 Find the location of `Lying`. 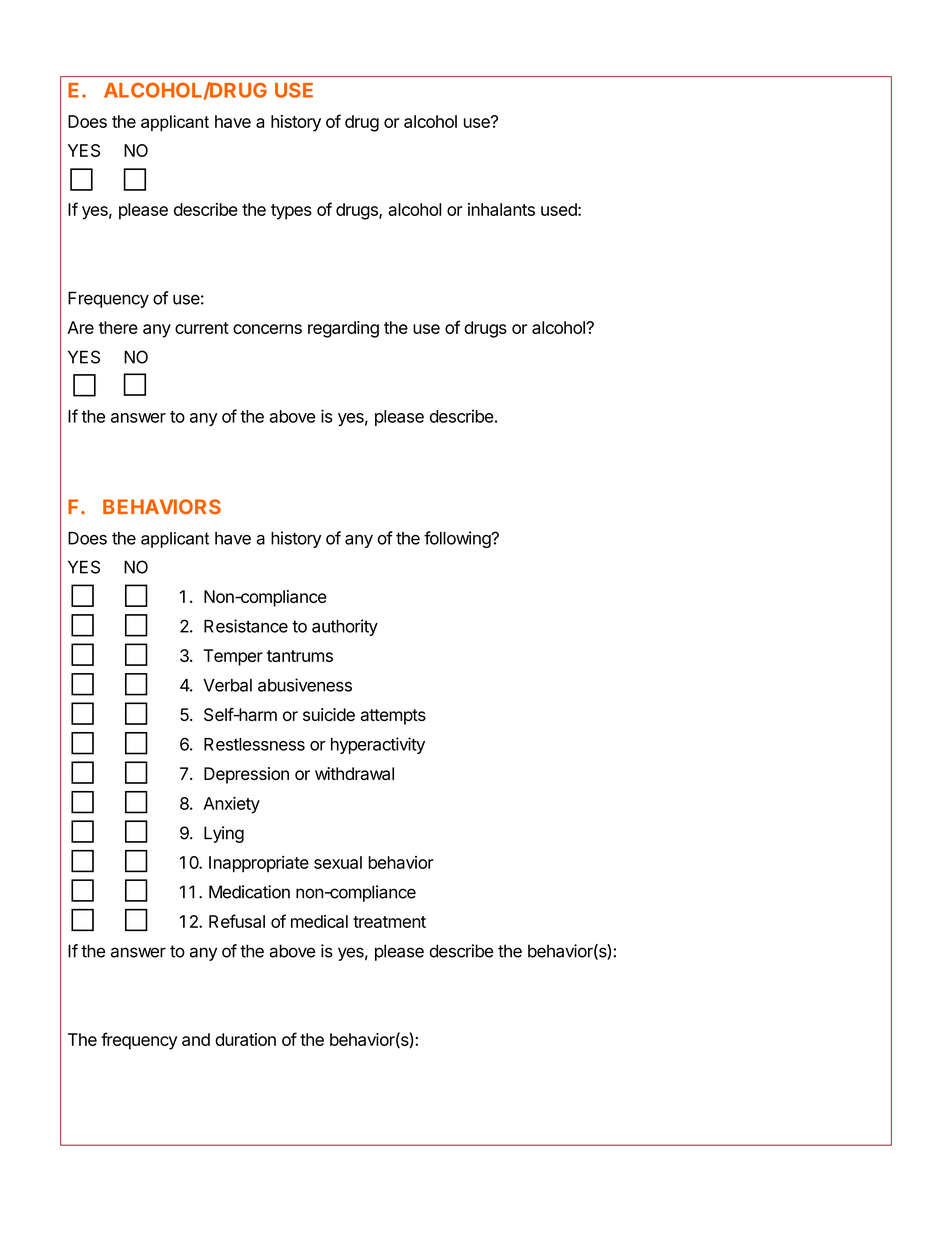

Lying is located at coordinates (224, 834).
